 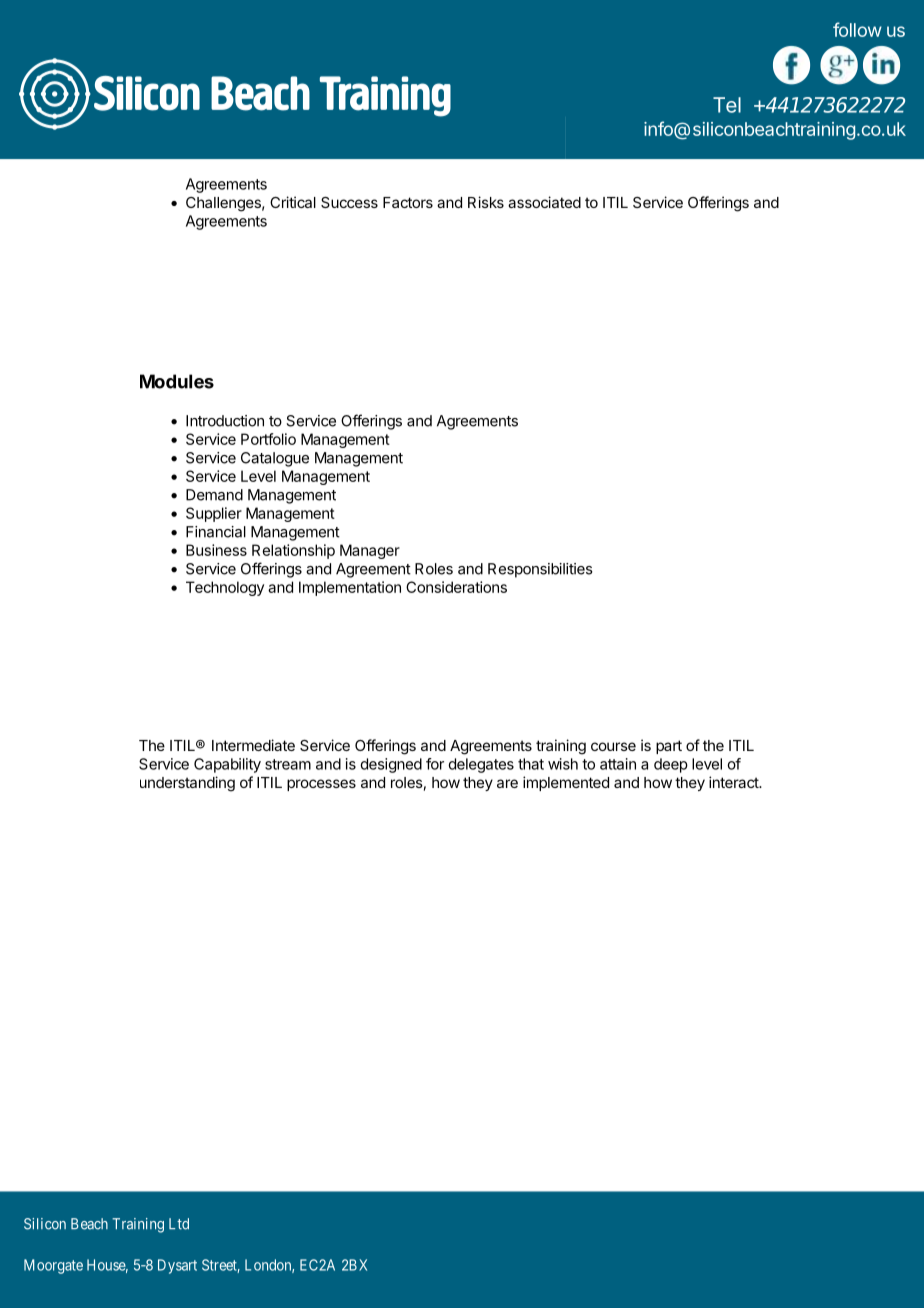 I want to click on Critical, so click(x=293, y=202).
